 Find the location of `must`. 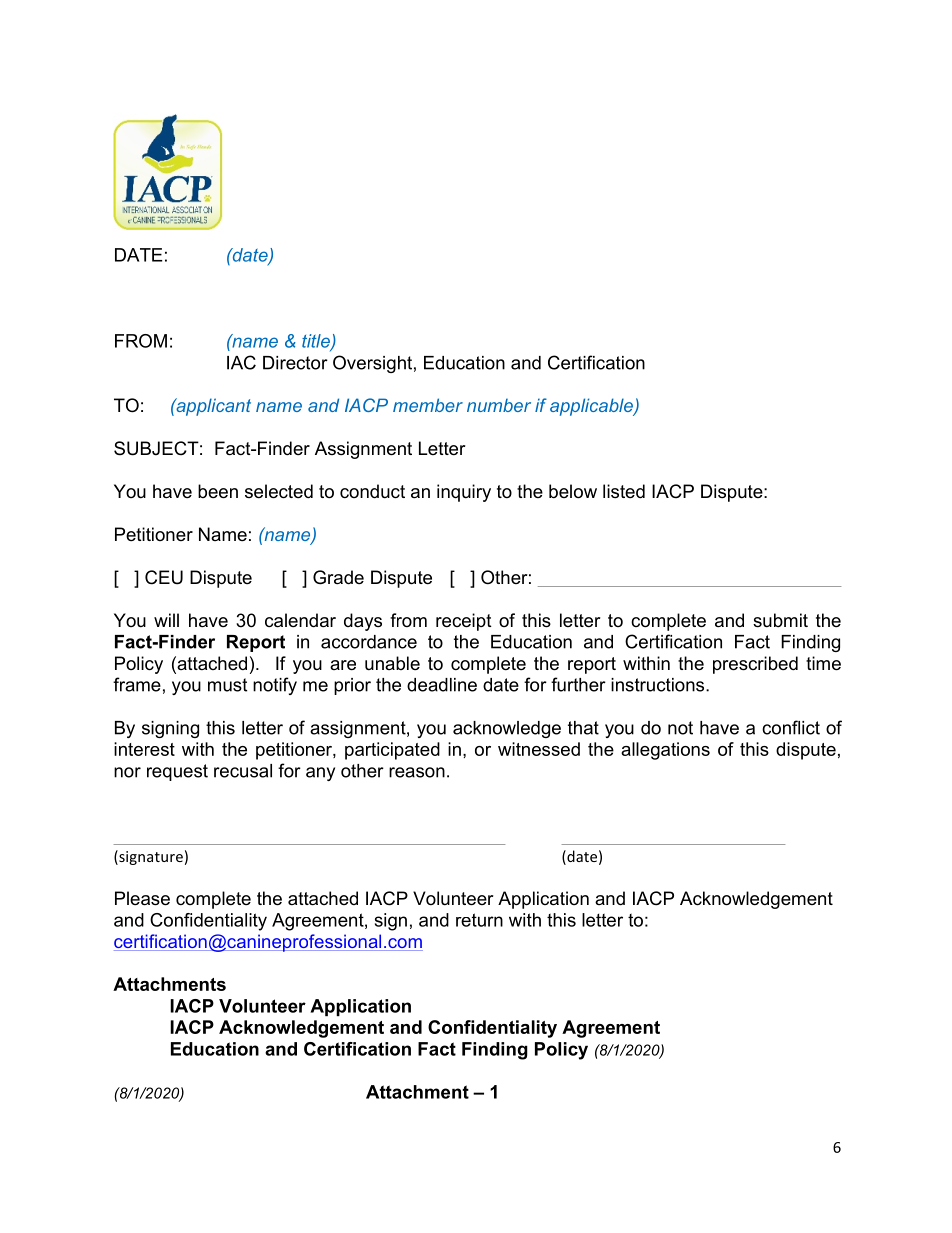

must is located at coordinates (227, 685).
